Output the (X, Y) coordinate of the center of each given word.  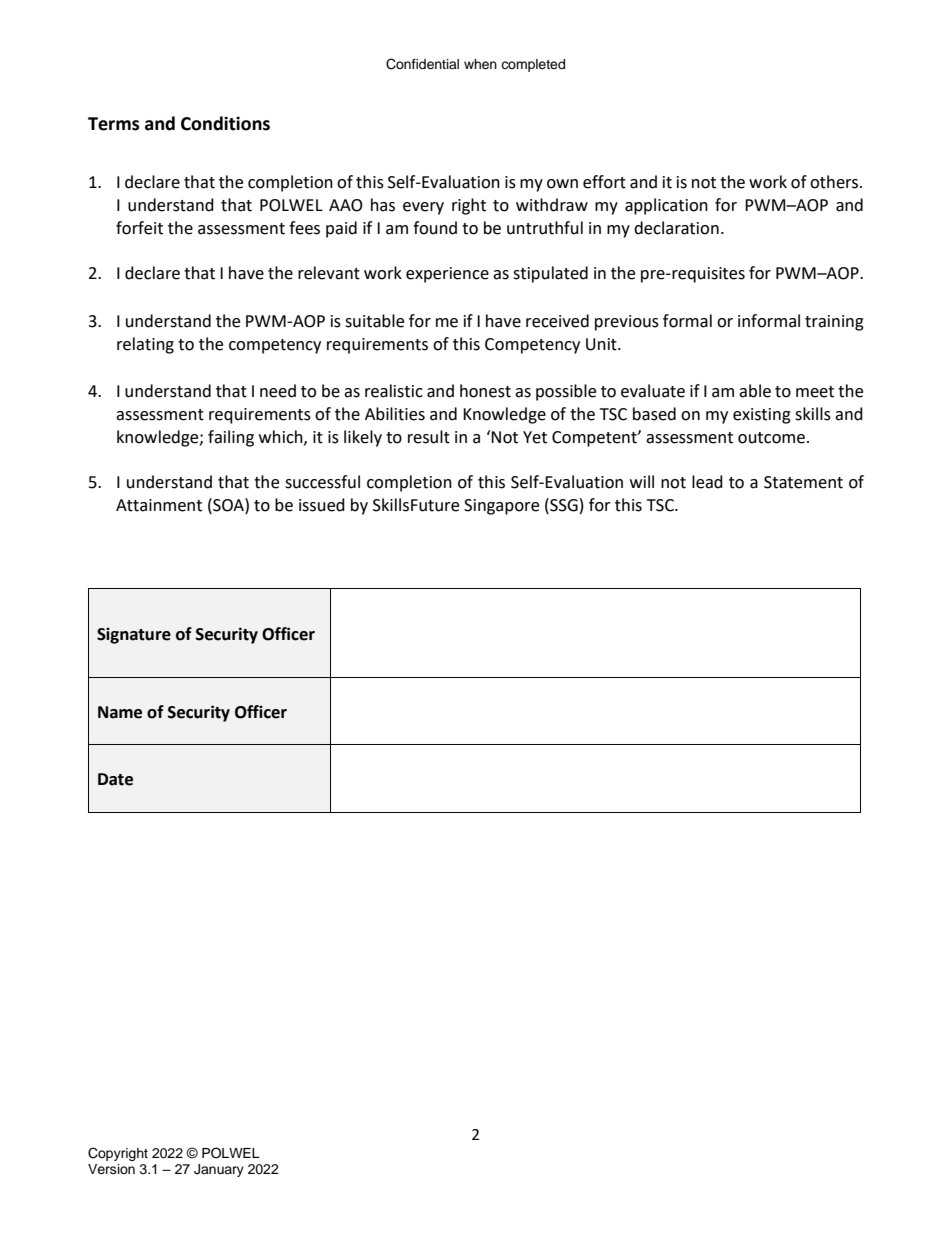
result (429, 437)
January (219, 1170)
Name (120, 712)
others (835, 182)
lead (707, 482)
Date (115, 779)
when (480, 64)
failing (231, 438)
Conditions (225, 123)
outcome (771, 438)
